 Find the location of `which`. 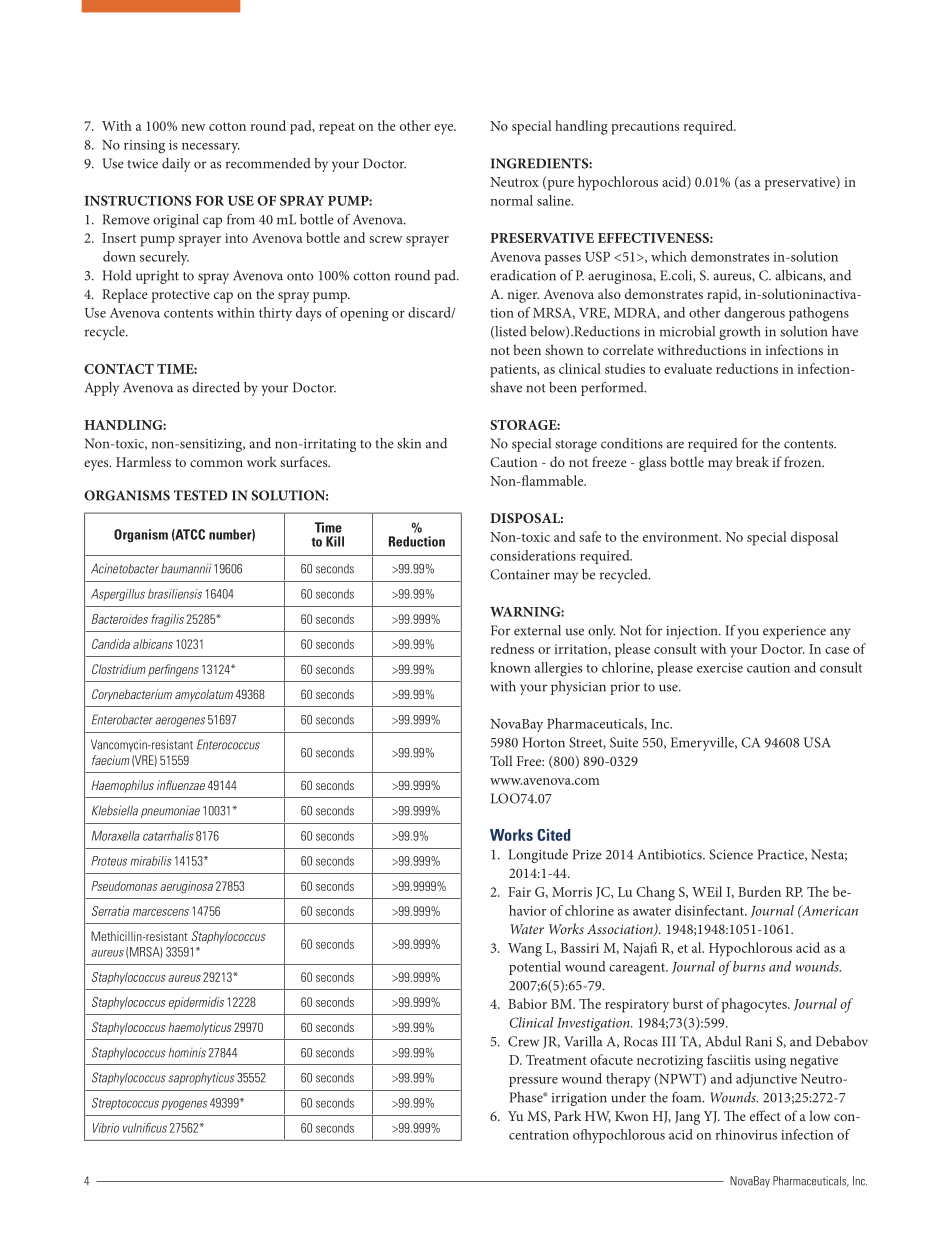

which is located at coordinates (669, 256).
